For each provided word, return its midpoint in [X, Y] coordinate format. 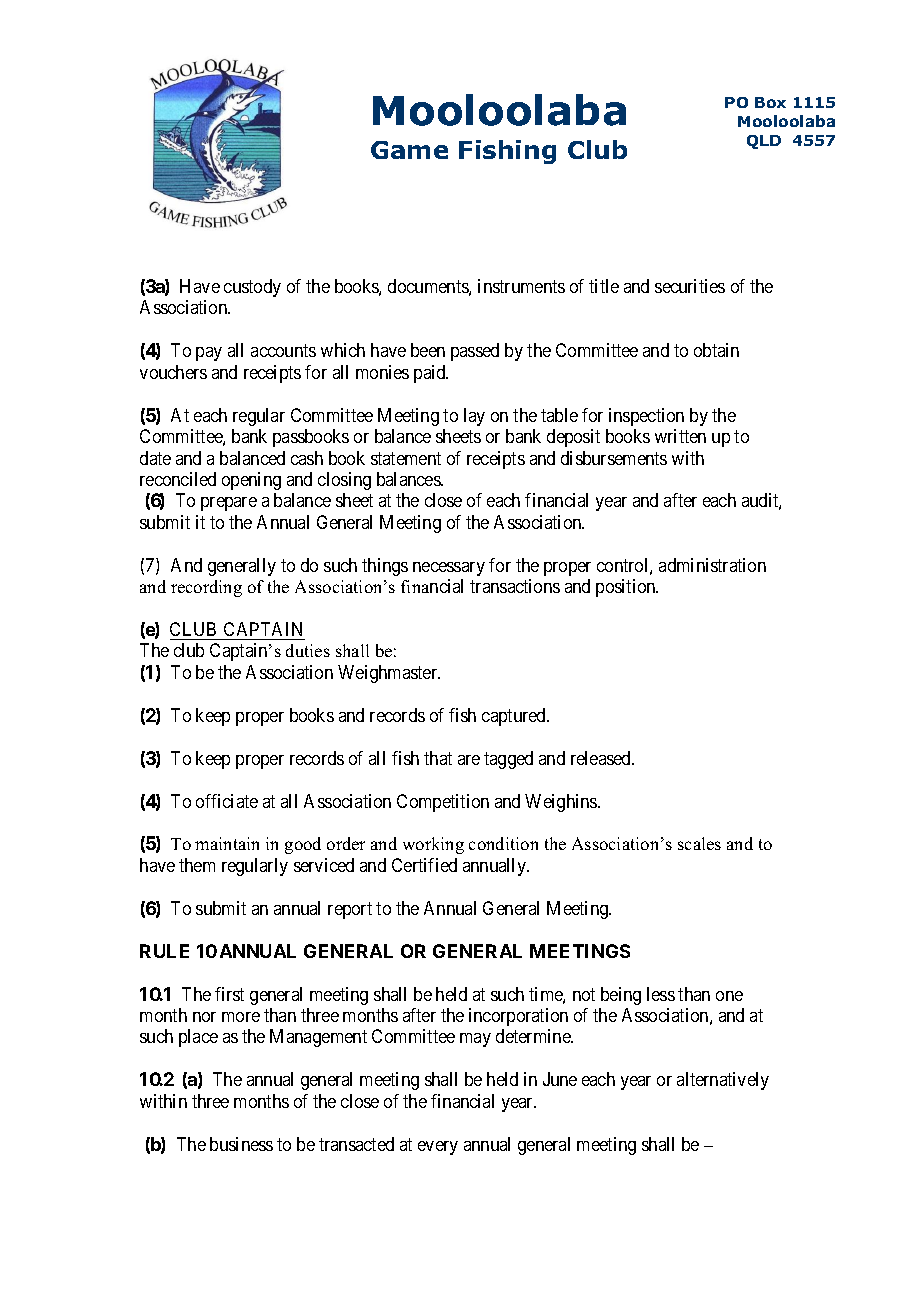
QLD [764, 142]
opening [251, 481]
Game [409, 150]
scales [699, 843]
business [241, 1144]
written [680, 436]
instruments [521, 286]
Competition [443, 803]
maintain [227, 843]
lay [474, 417]
